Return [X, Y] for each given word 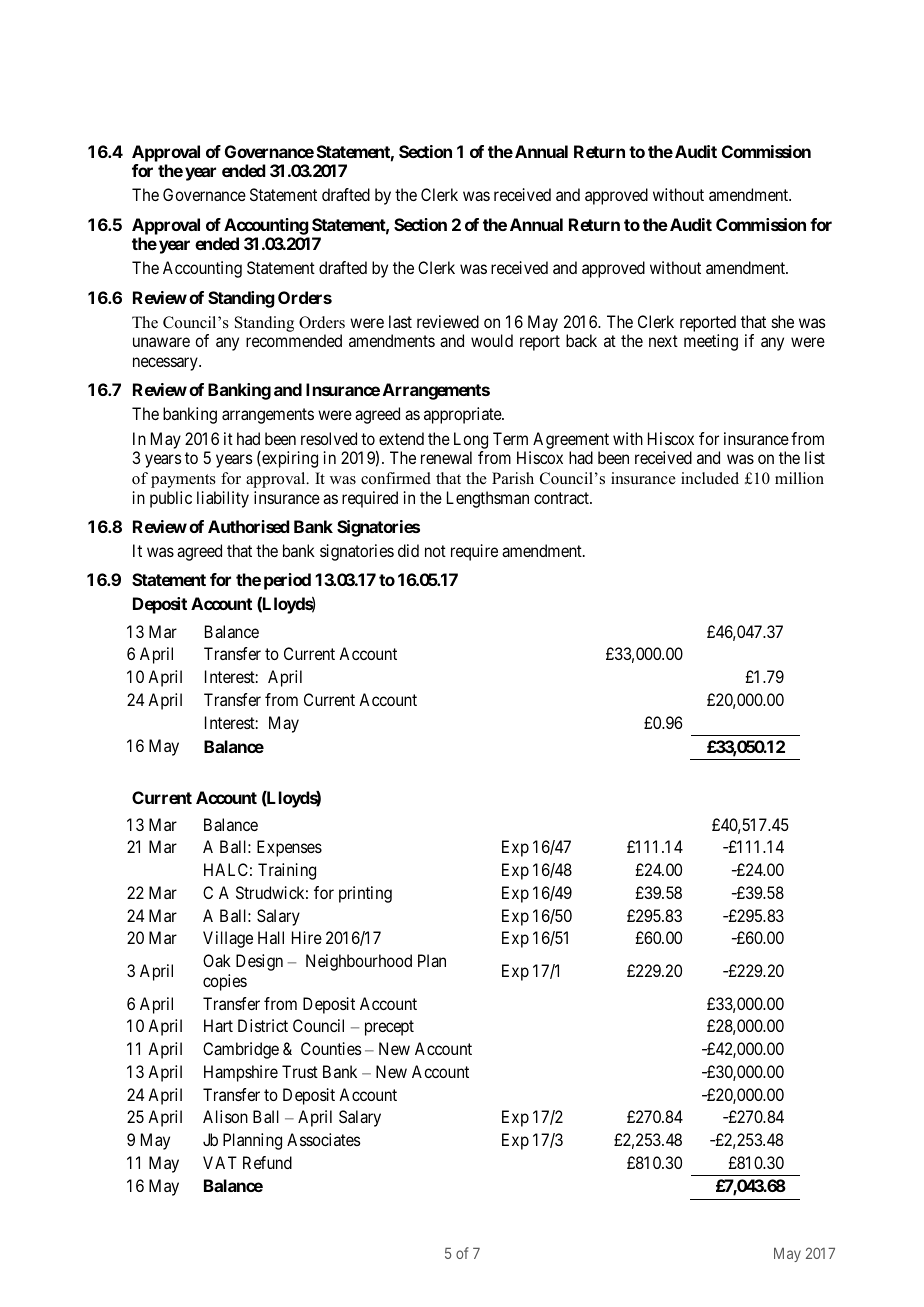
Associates [324, 1139]
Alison [225, 1116]
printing [365, 894]
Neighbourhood [359, 962]
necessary [166, 364]
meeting [711, 342]
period [287, 581]
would [492, 340]
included [710, 478]
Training [287, 871]
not [435, 551]
